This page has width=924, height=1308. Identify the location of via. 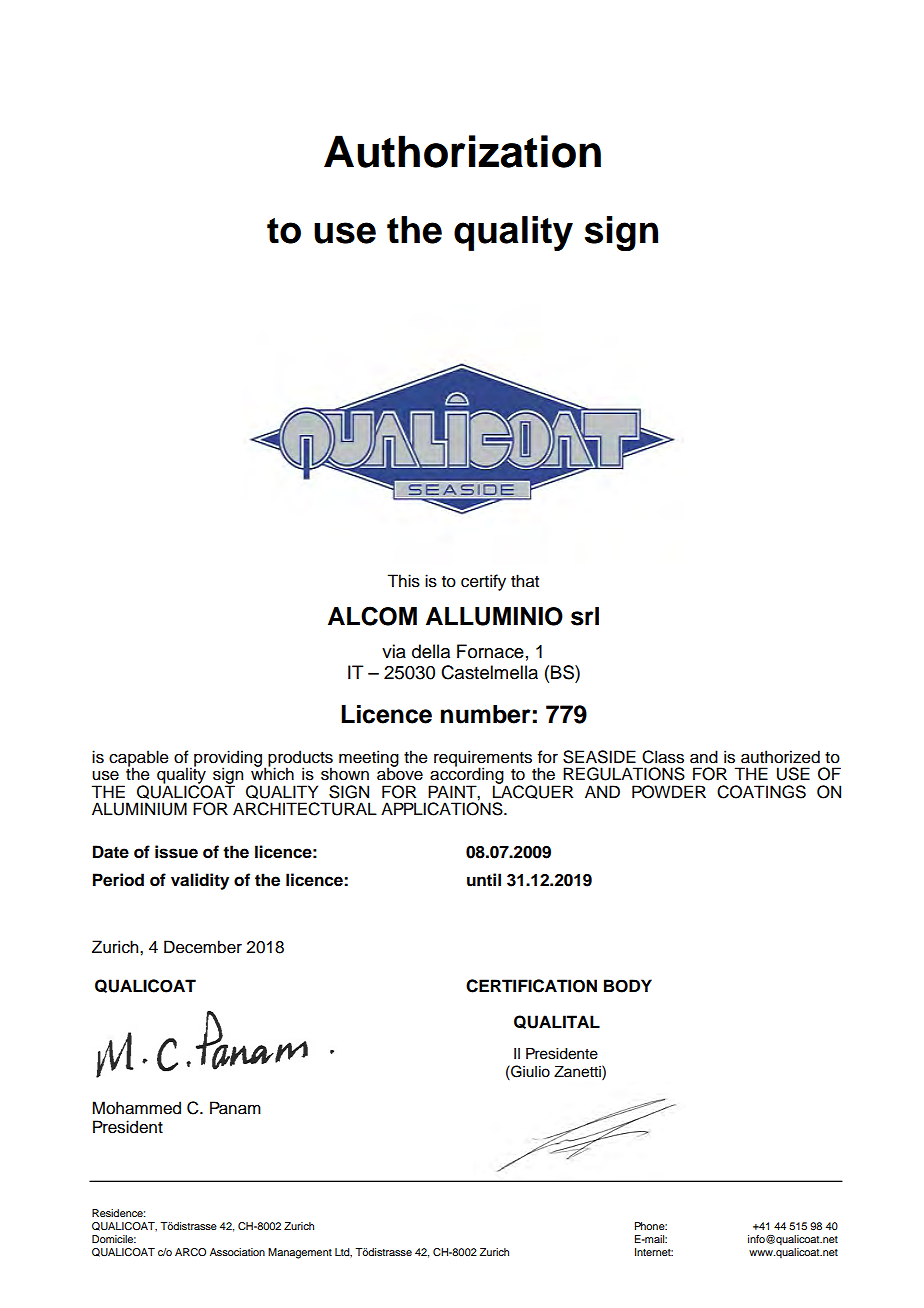
(394, 651).
